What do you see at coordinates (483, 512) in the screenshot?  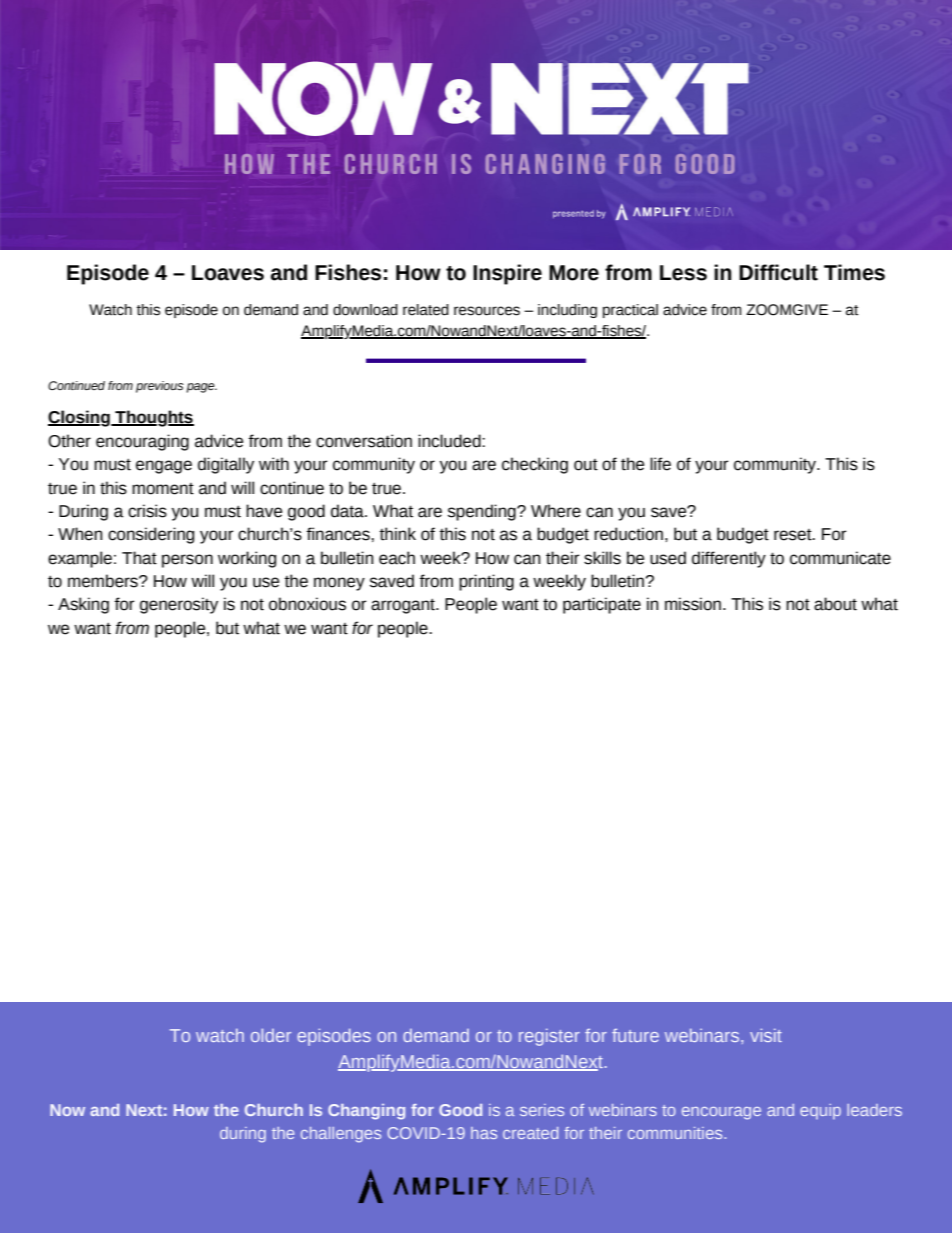 I see `spending` at bounding box center [483, 512].
